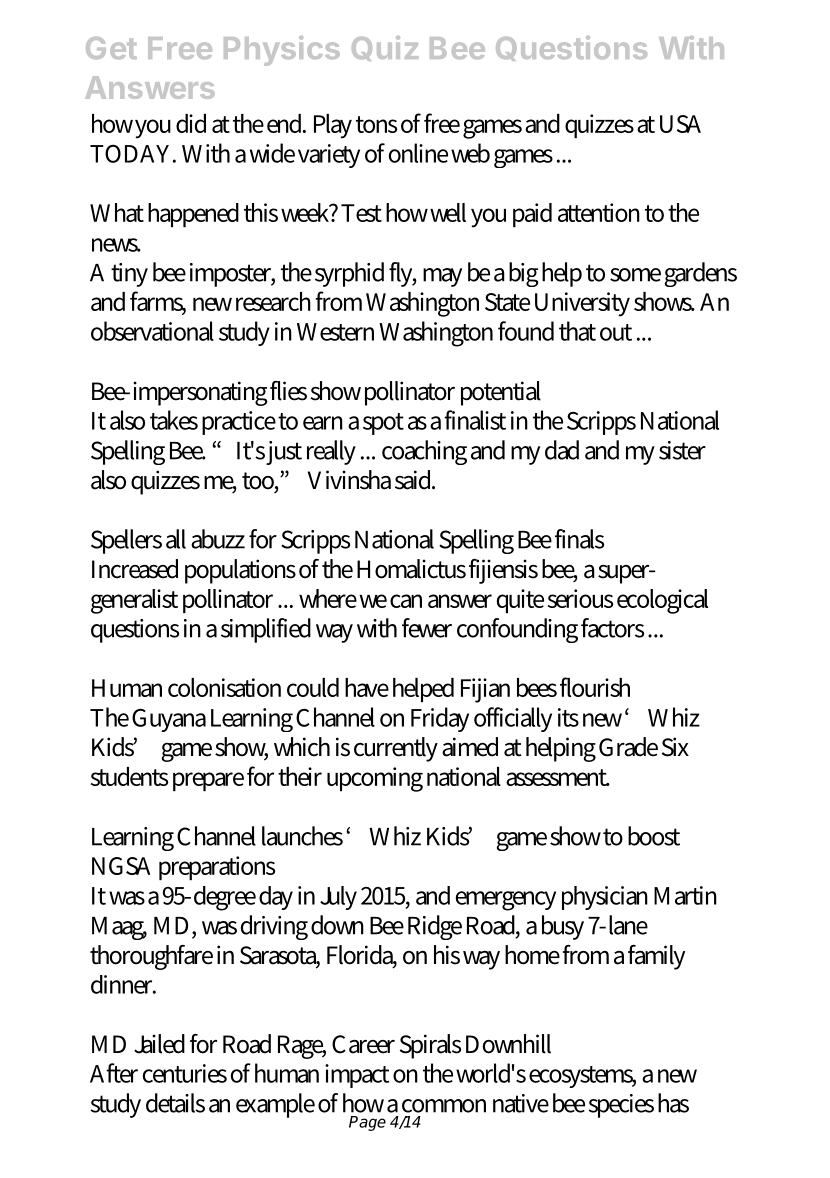 Image resolution: width=830 pixels, height=1178 pixels. What do you see at coordinates (135, 569) in the screenshot?
I see `Increased` at bounding box center [135, 569].
